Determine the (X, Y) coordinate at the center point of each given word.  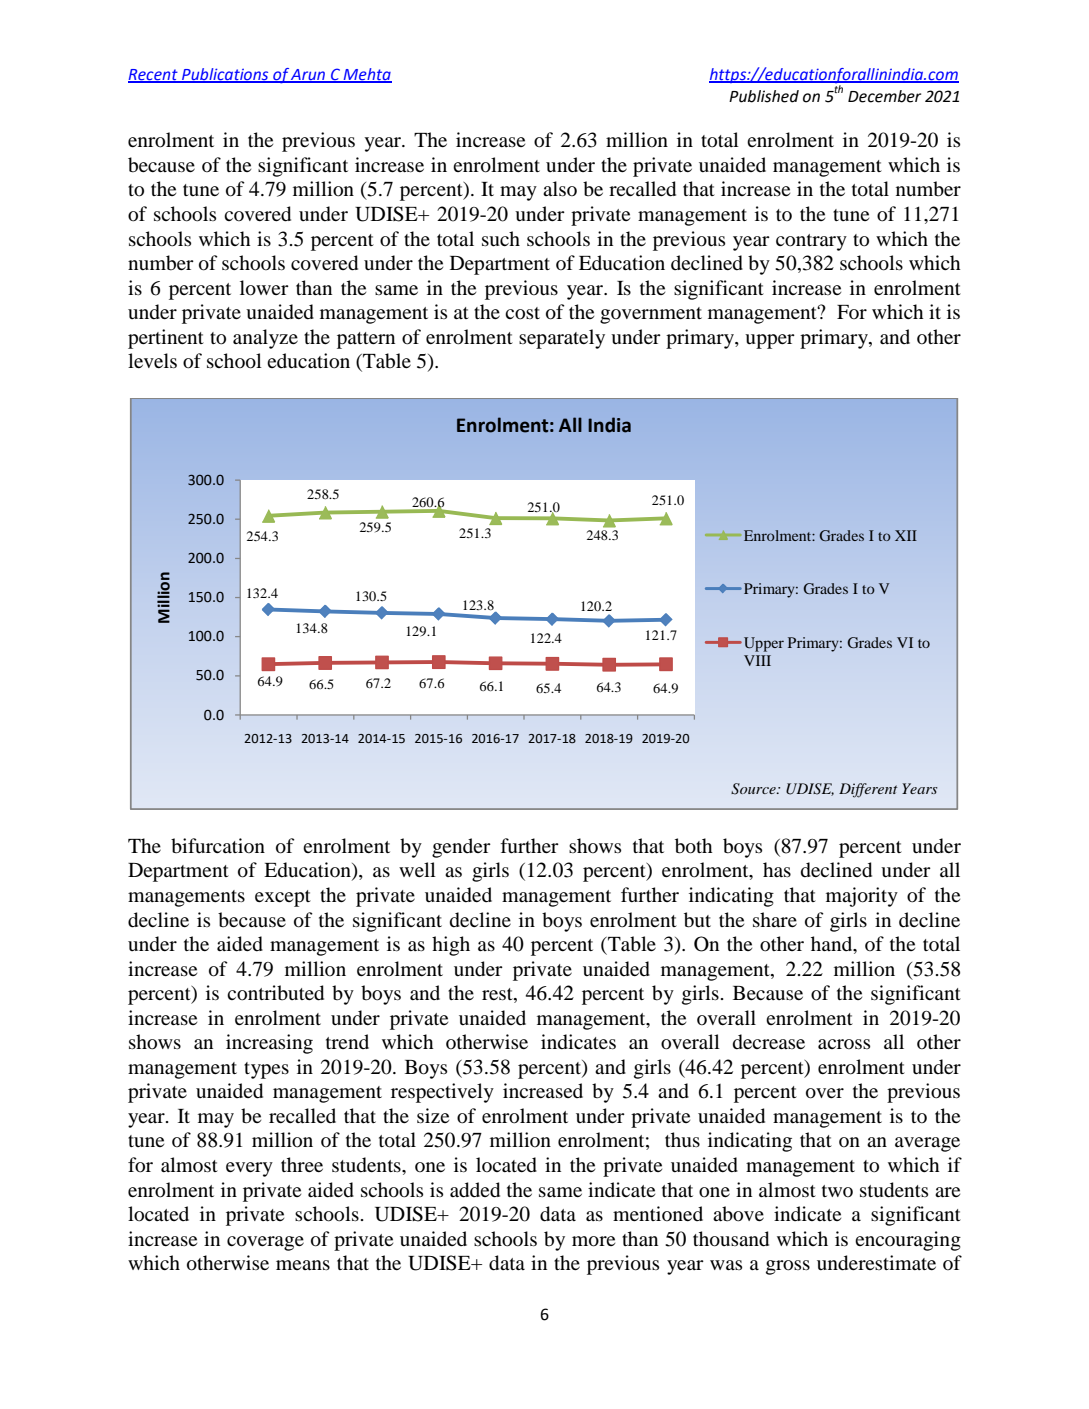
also (560, 188)
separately (562, 339)
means (303, 1265)
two (837, 1191)
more (593, 1241)
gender (461, 848)
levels (152, 360)
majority (862, 897)
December (884, 96)
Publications (225, 75)
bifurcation (218, 846)
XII (906, 535)
